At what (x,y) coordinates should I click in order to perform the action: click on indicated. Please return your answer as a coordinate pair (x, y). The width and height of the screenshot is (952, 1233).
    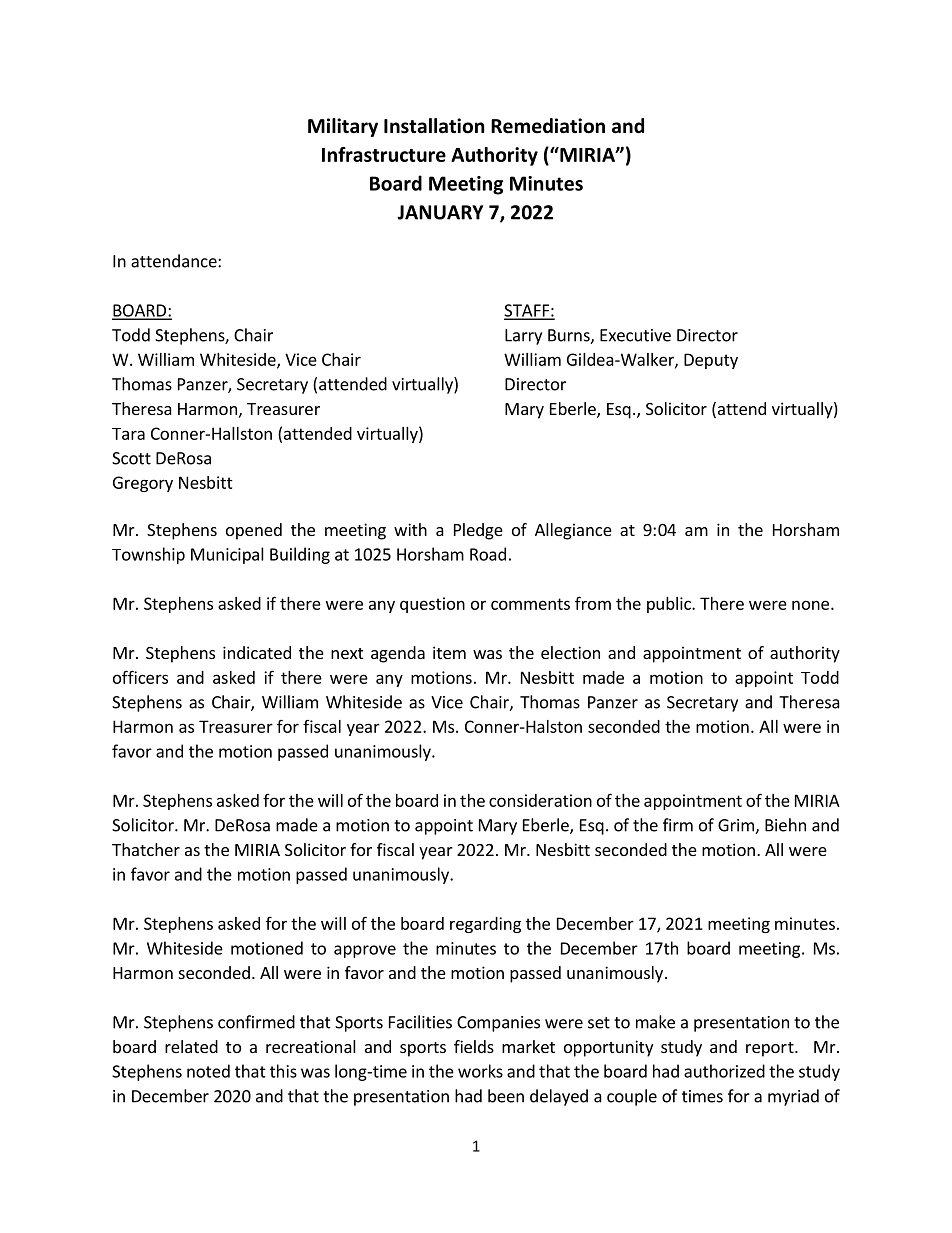
    Looking at the image, I should click on (257, 652).
